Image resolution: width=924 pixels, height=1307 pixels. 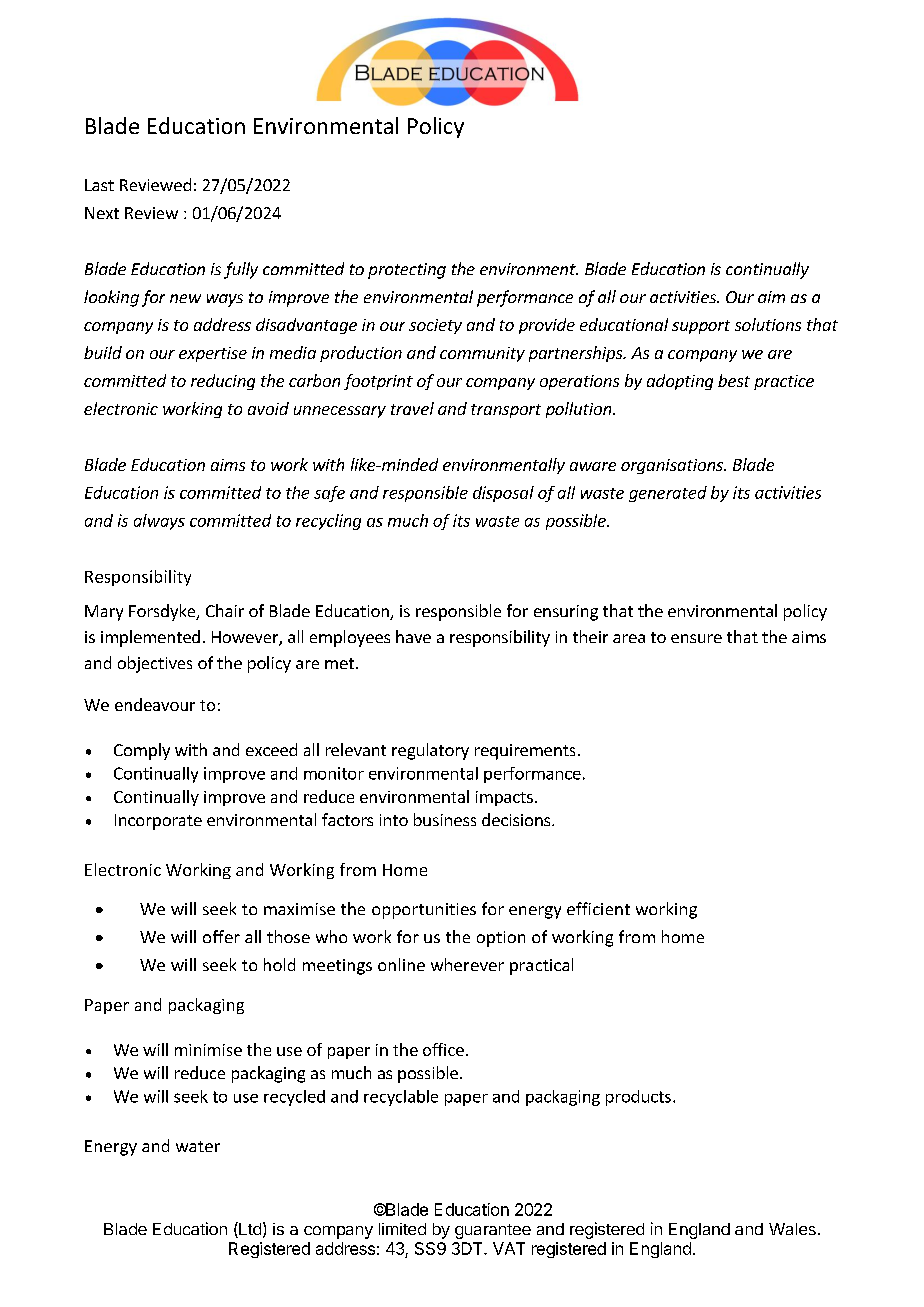 What do you see at coordinates (102, 213) in the page?
I see `Next` at bounding box center [102, 213].
